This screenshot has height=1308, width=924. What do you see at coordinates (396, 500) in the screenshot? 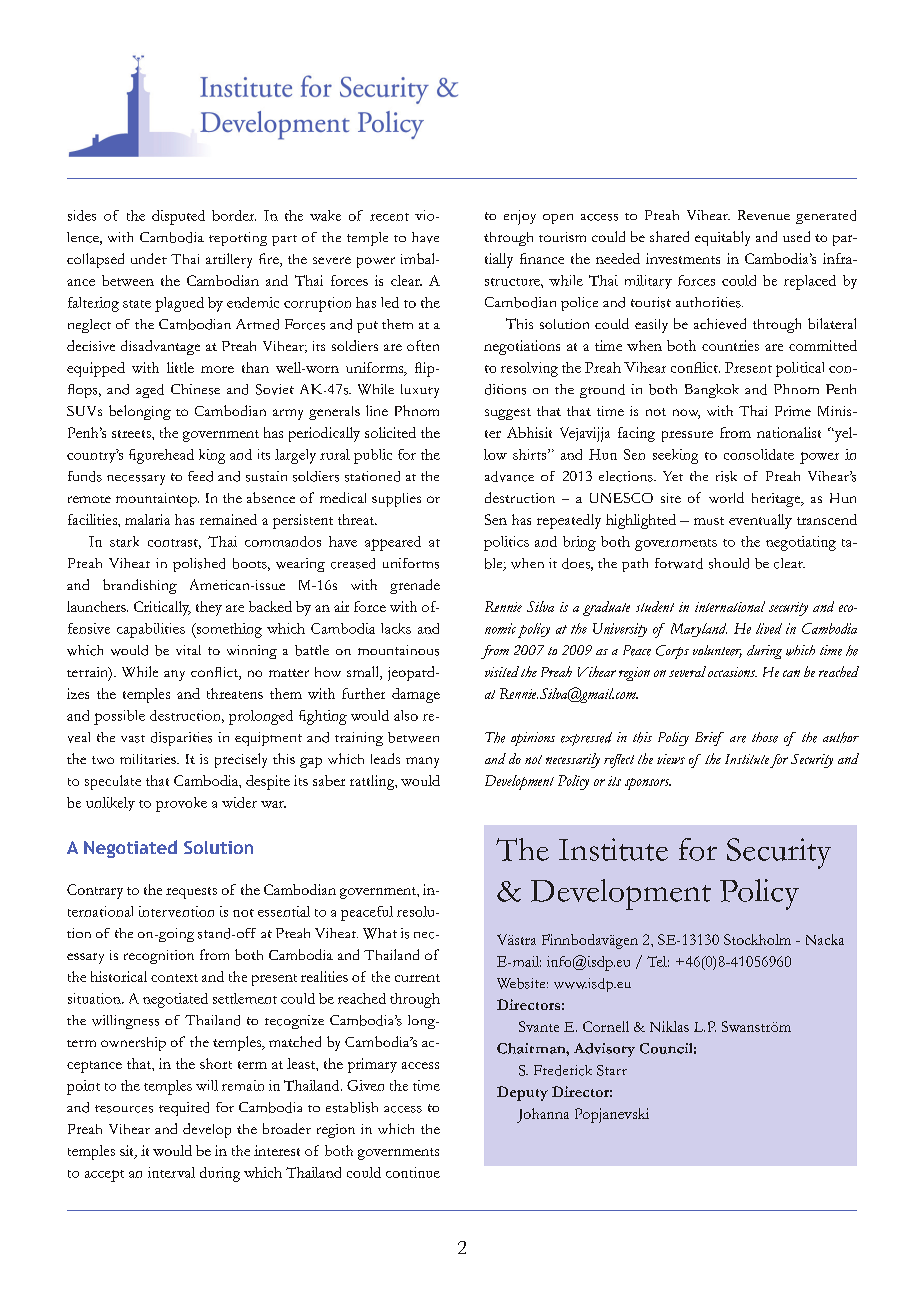
I see `supplies` at bounding box center [396, 500].
